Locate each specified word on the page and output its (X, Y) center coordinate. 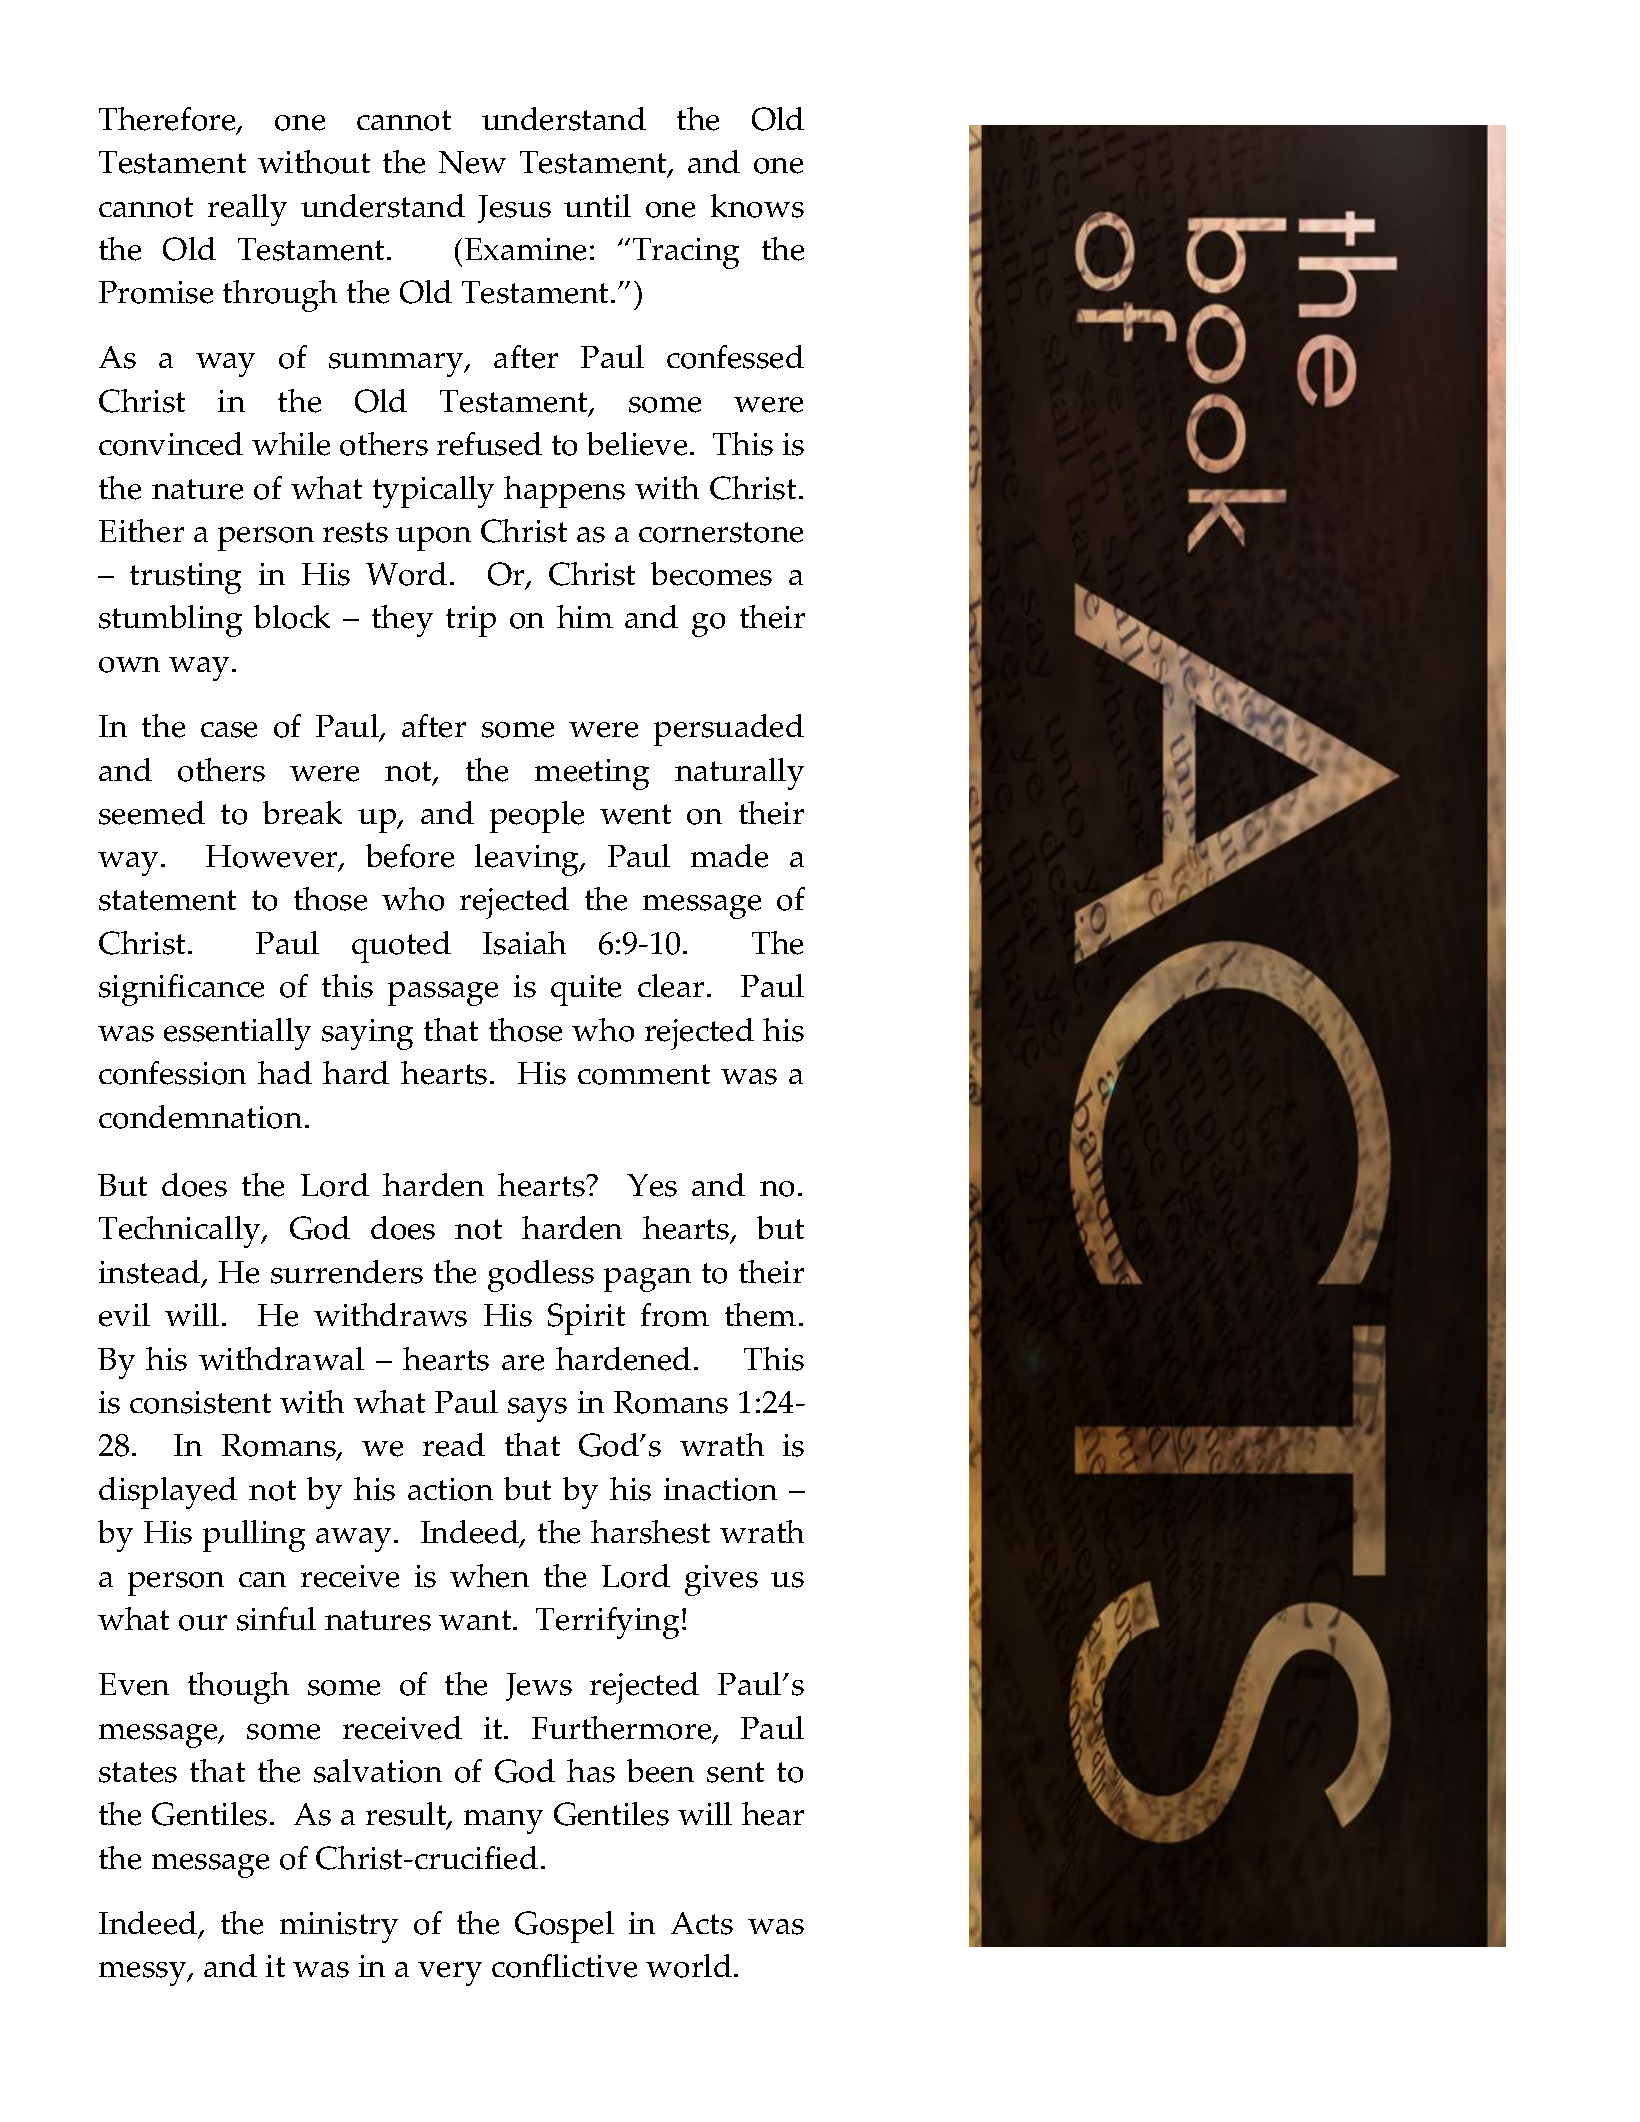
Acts (702, 1923)
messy (144, 1974)
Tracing (686, 253)
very (450, 1974)
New (472, 162)
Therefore (168, 120)
